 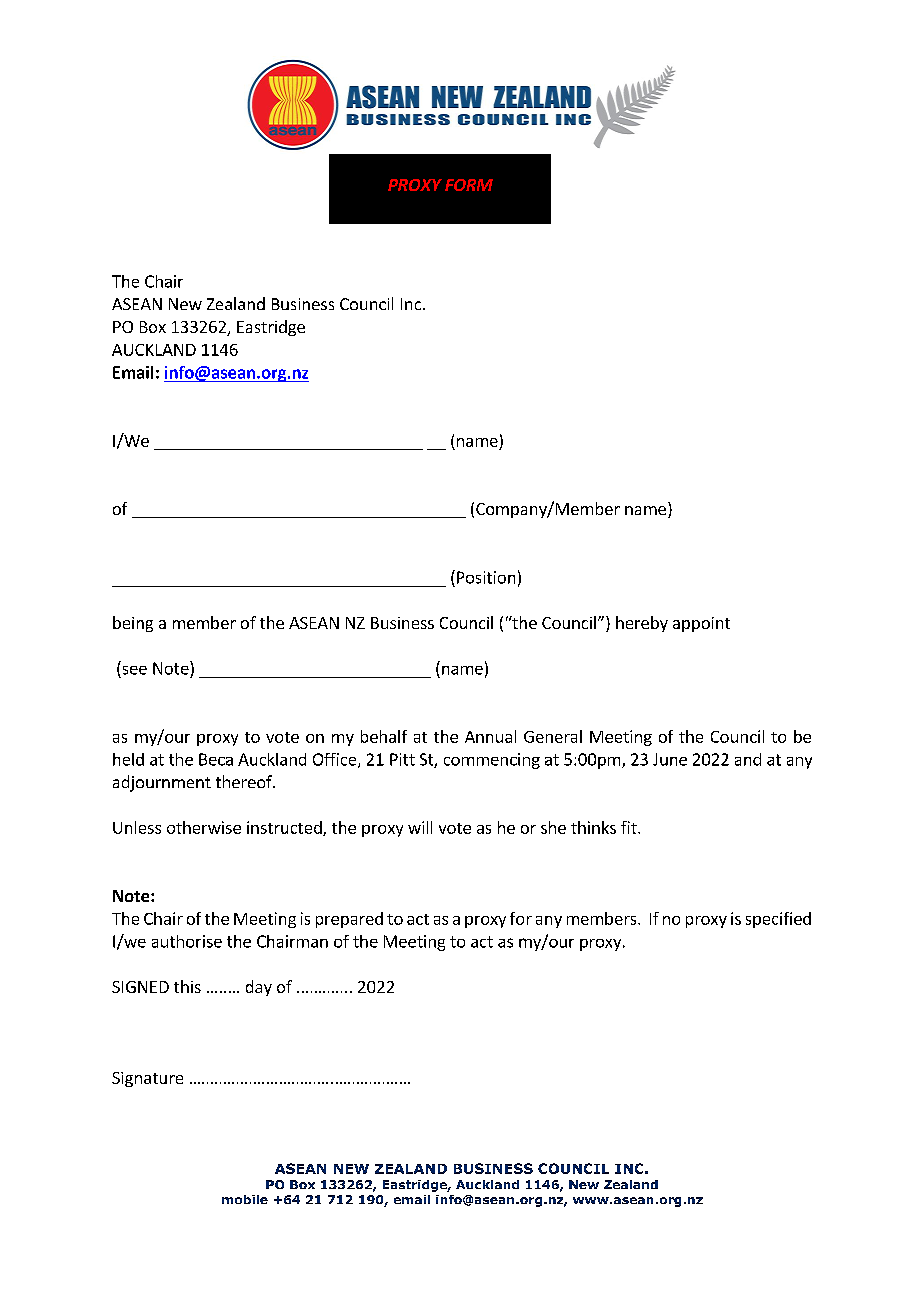 I want to click on specified, so click(x=778, y=920).
